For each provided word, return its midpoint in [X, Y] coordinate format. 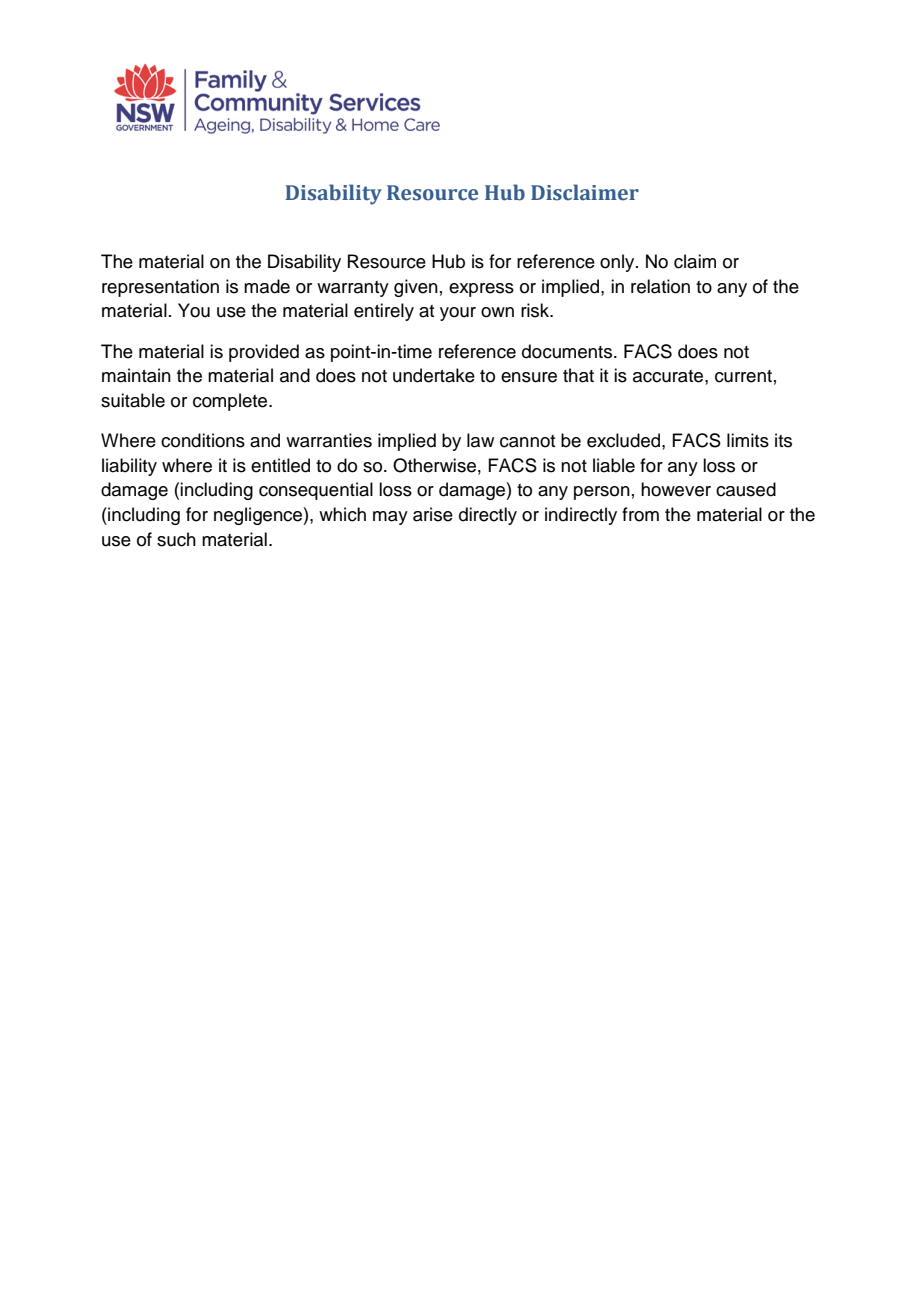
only [618, 263]
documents [568, 351]
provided [264, 353]
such [176, 539]
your [458, 314]
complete [231, 402]
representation [160, 288]
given [416, 288]
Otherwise [434, 465]
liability [129, 467]
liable [614, 465]
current [743, 376]
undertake [434, 375]
